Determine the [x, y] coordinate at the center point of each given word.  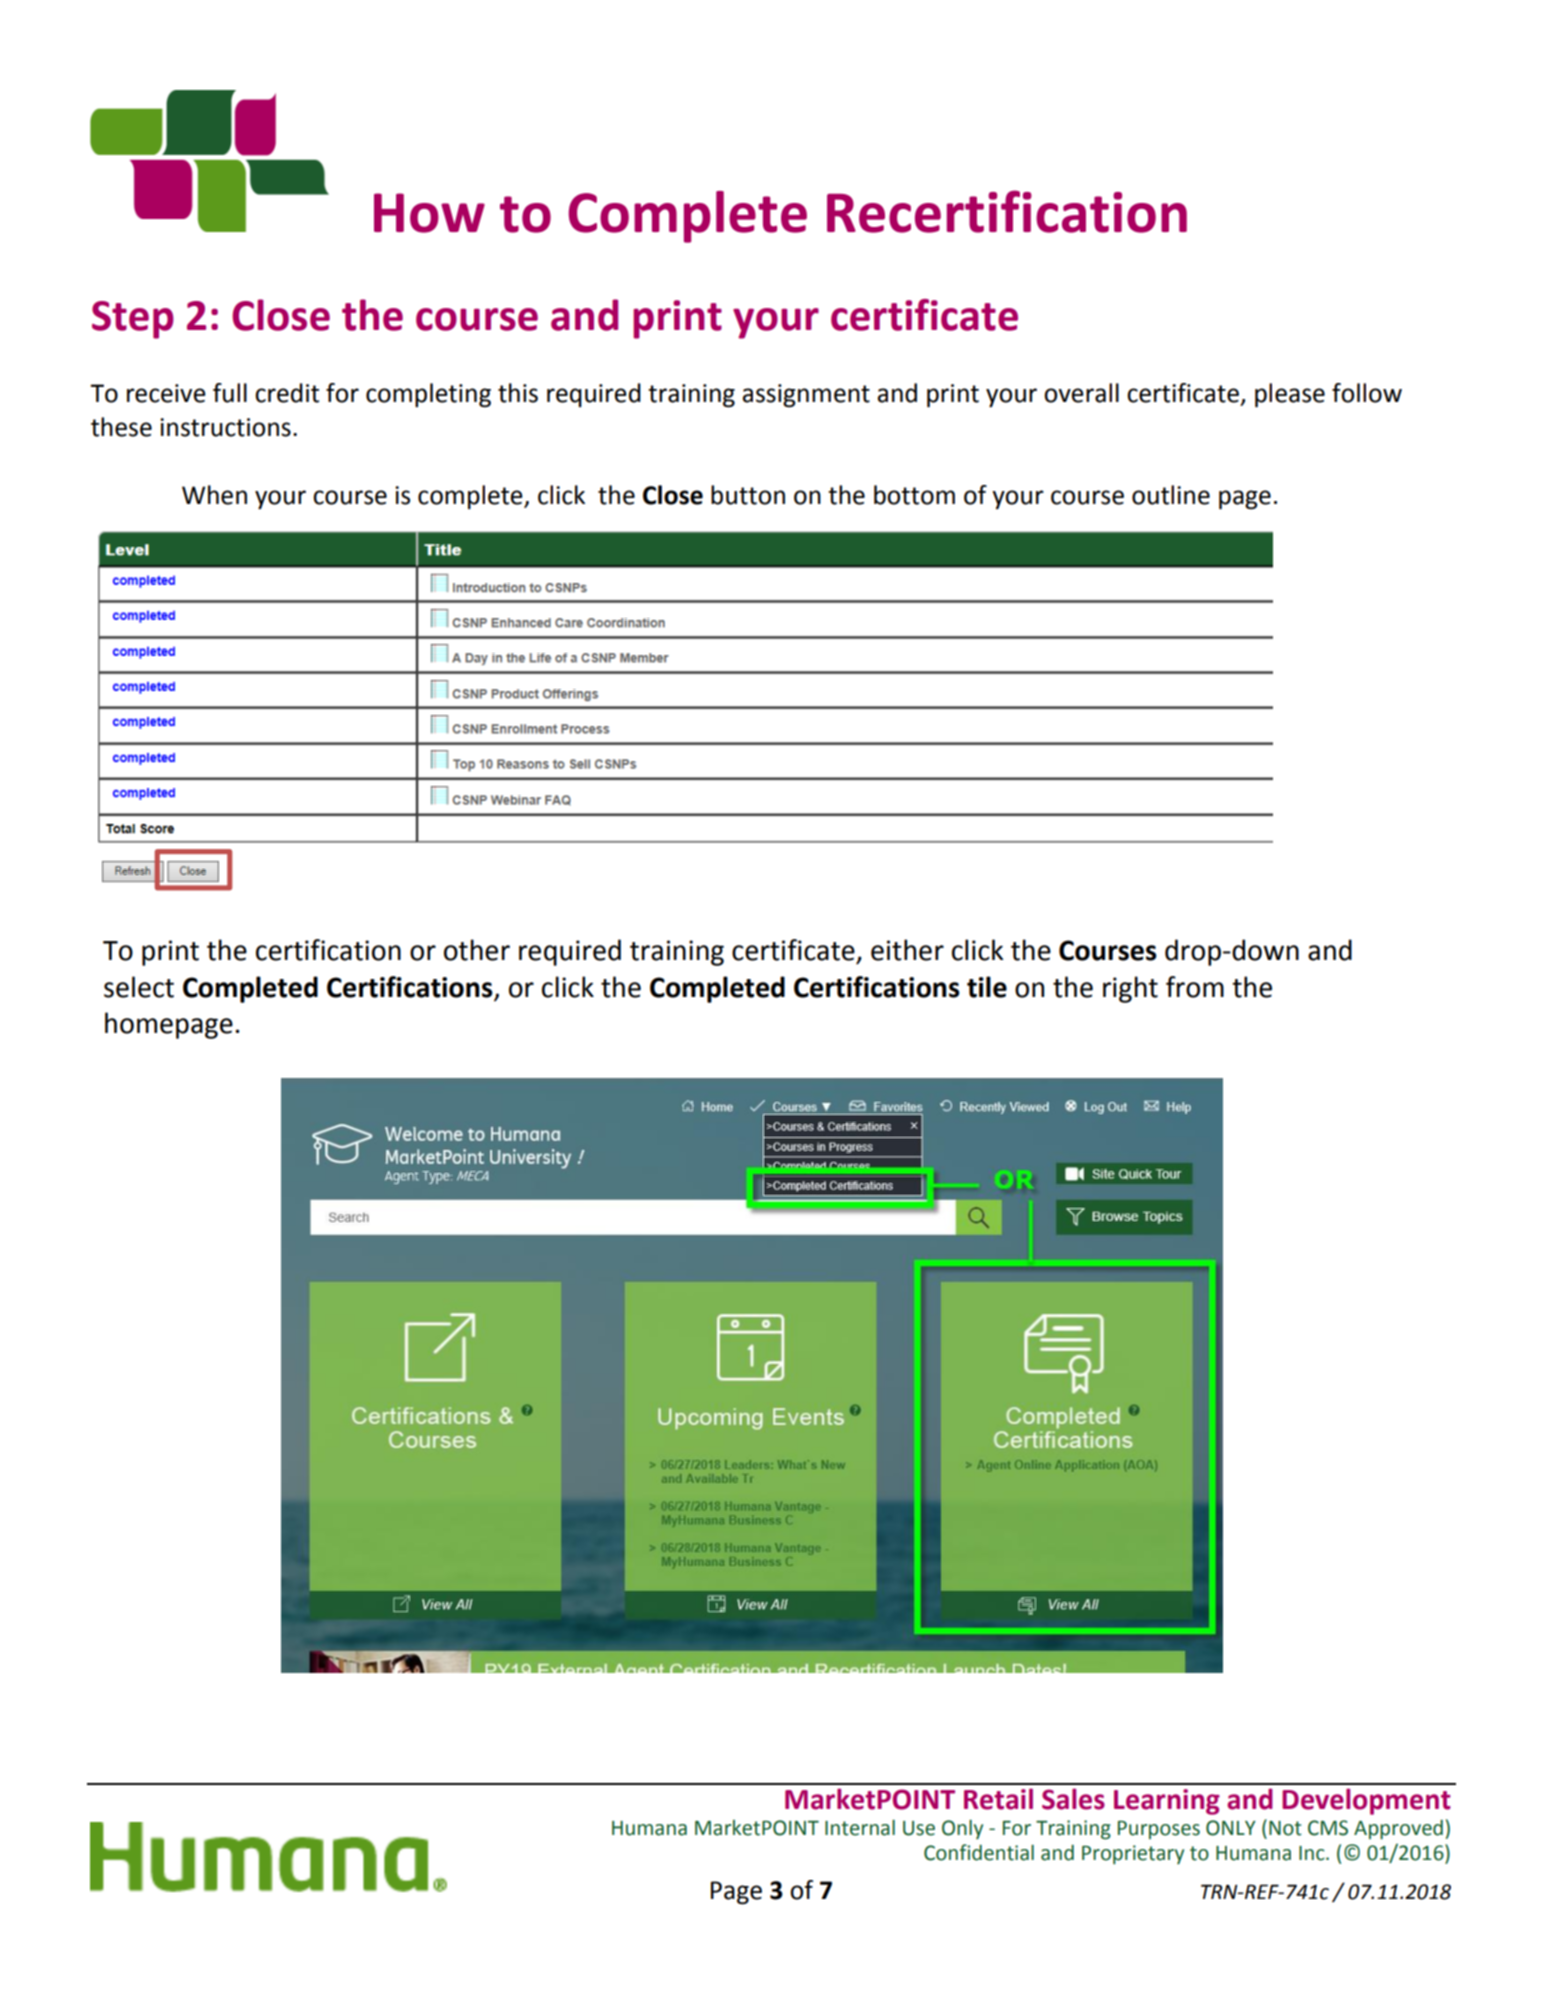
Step [133, 320]
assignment [806, 396]
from [1195, 987]
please [1290, 395]
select [139, 987]
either [907, 950]
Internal [860, 1828]
